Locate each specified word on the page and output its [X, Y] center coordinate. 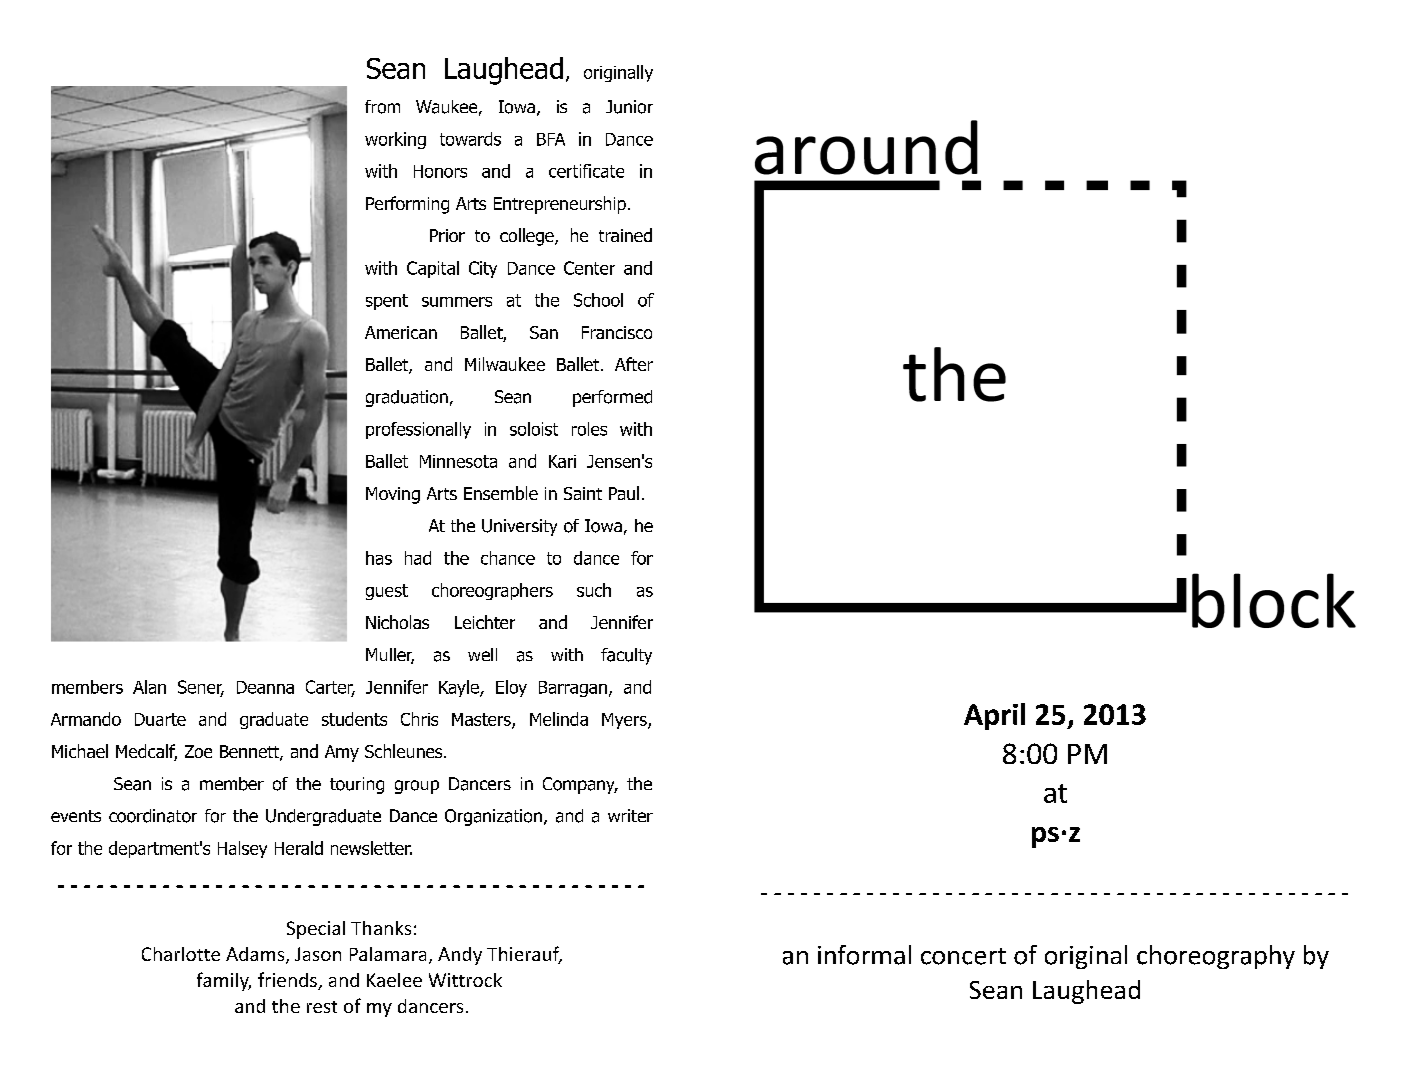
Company [580, 785]
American [401, 332]
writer [630, 815]
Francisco [617, 332]
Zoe [198, 751]
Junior [629, 107]
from [382, 107]
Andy [460, 956]
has [379, 558]
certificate [586, 171]
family [224, 981]
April [994, 716]
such [594, 590]
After [634, 364]
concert [963, 956]
